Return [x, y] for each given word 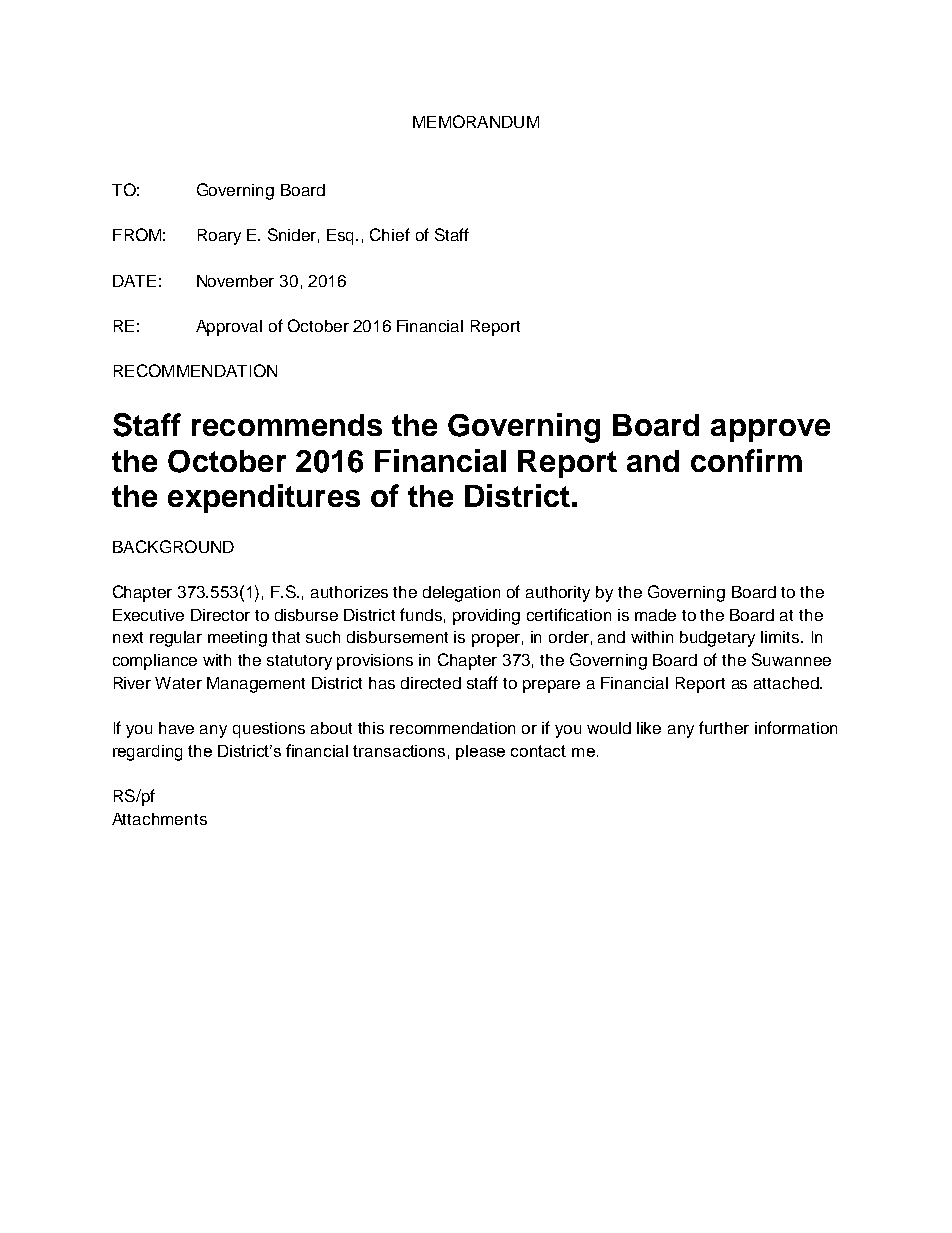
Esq [342, 237]
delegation [461, 594]
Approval [229, 328]
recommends [287, 425]
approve [770, 430]
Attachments [159, 819]
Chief [390, 234]
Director [220, 615]
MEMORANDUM [476, 121]
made [655, 615]
